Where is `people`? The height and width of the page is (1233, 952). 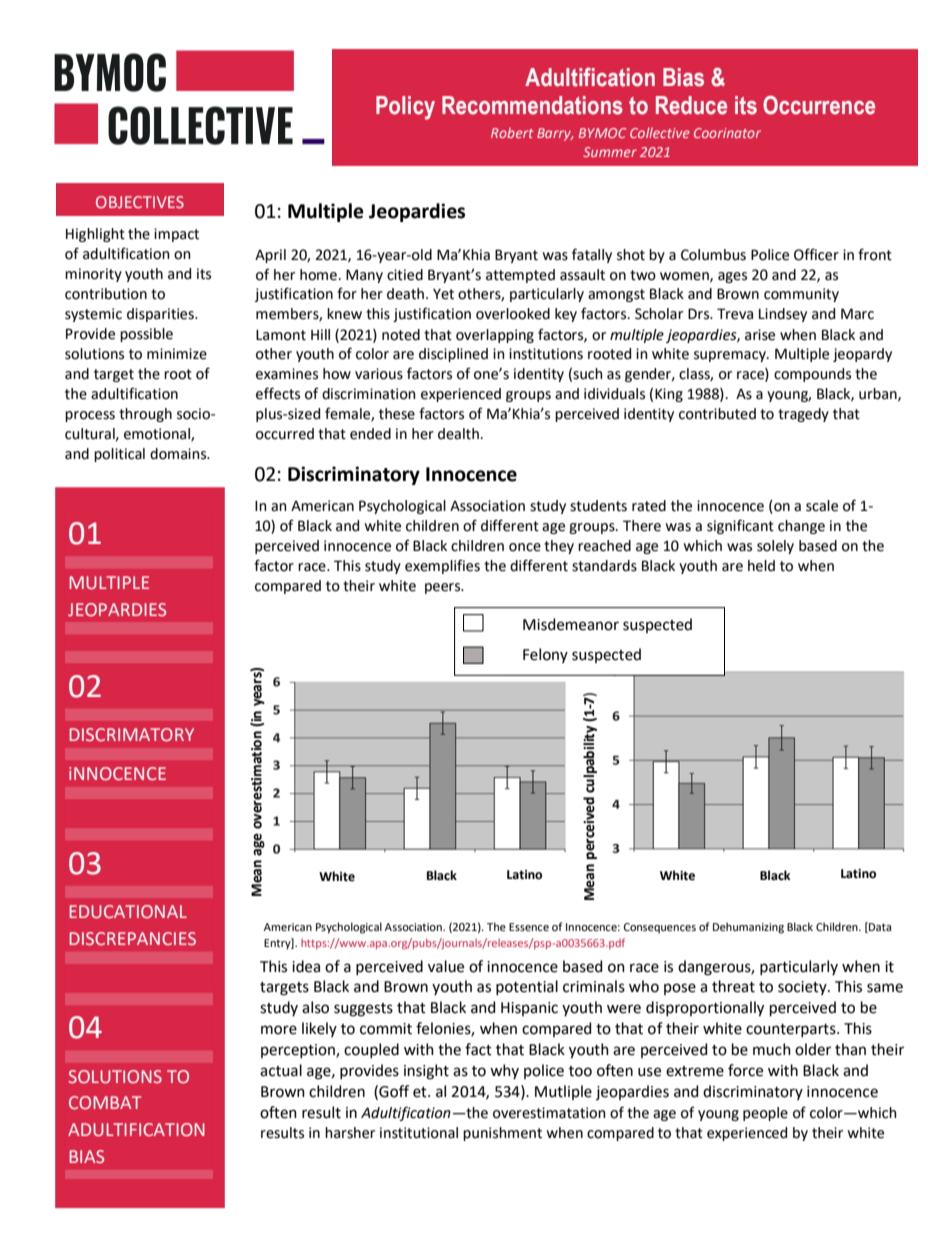 people is located at coordinates (765, 1114).
